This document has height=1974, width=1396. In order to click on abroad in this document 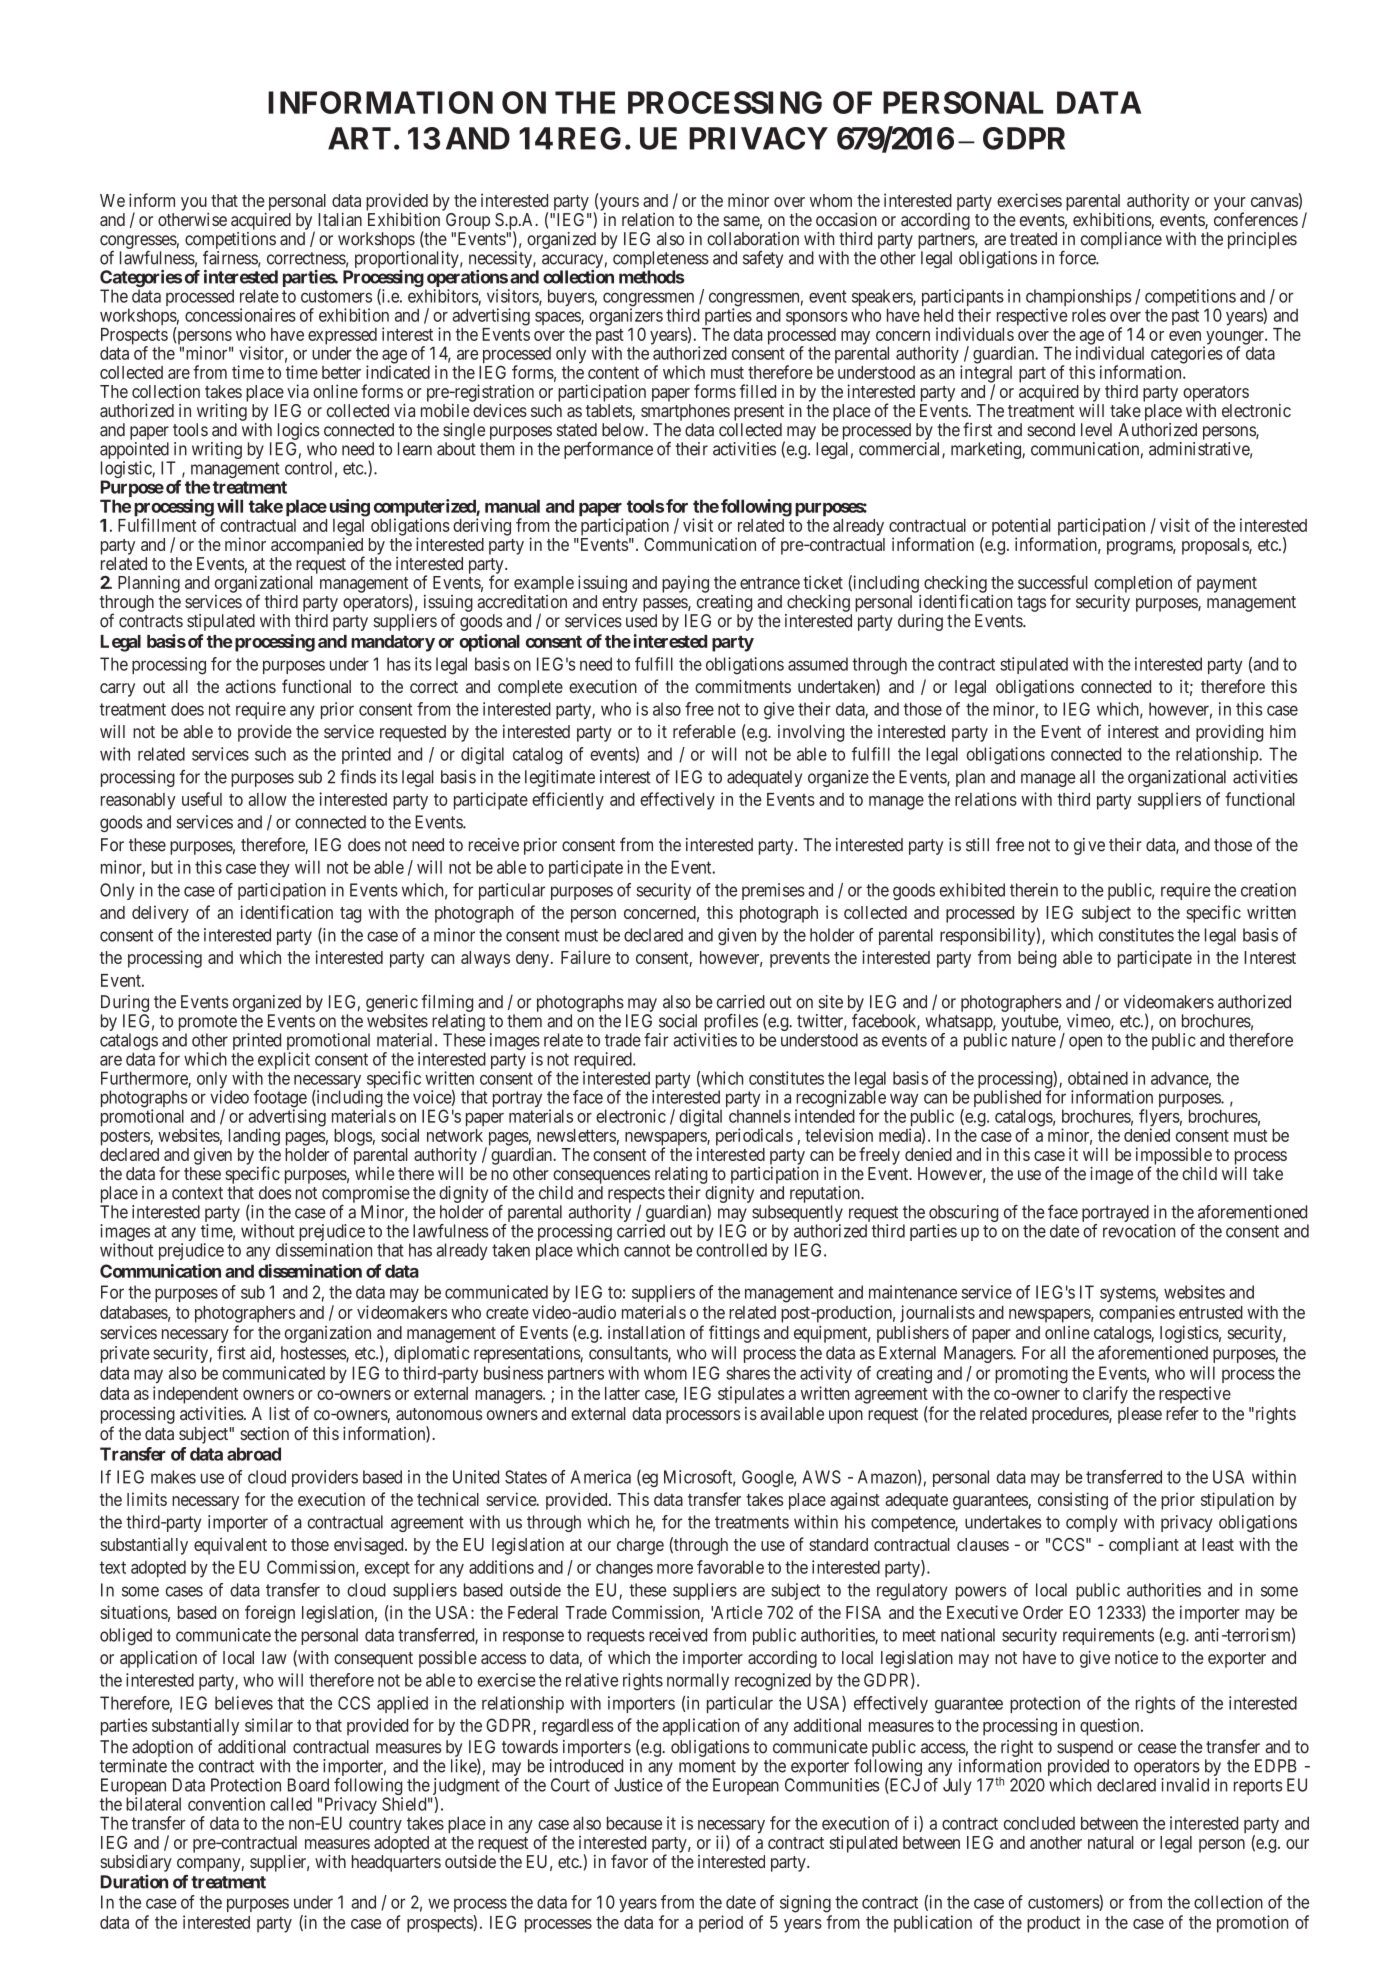, I will do `click(254, 1454)`.
